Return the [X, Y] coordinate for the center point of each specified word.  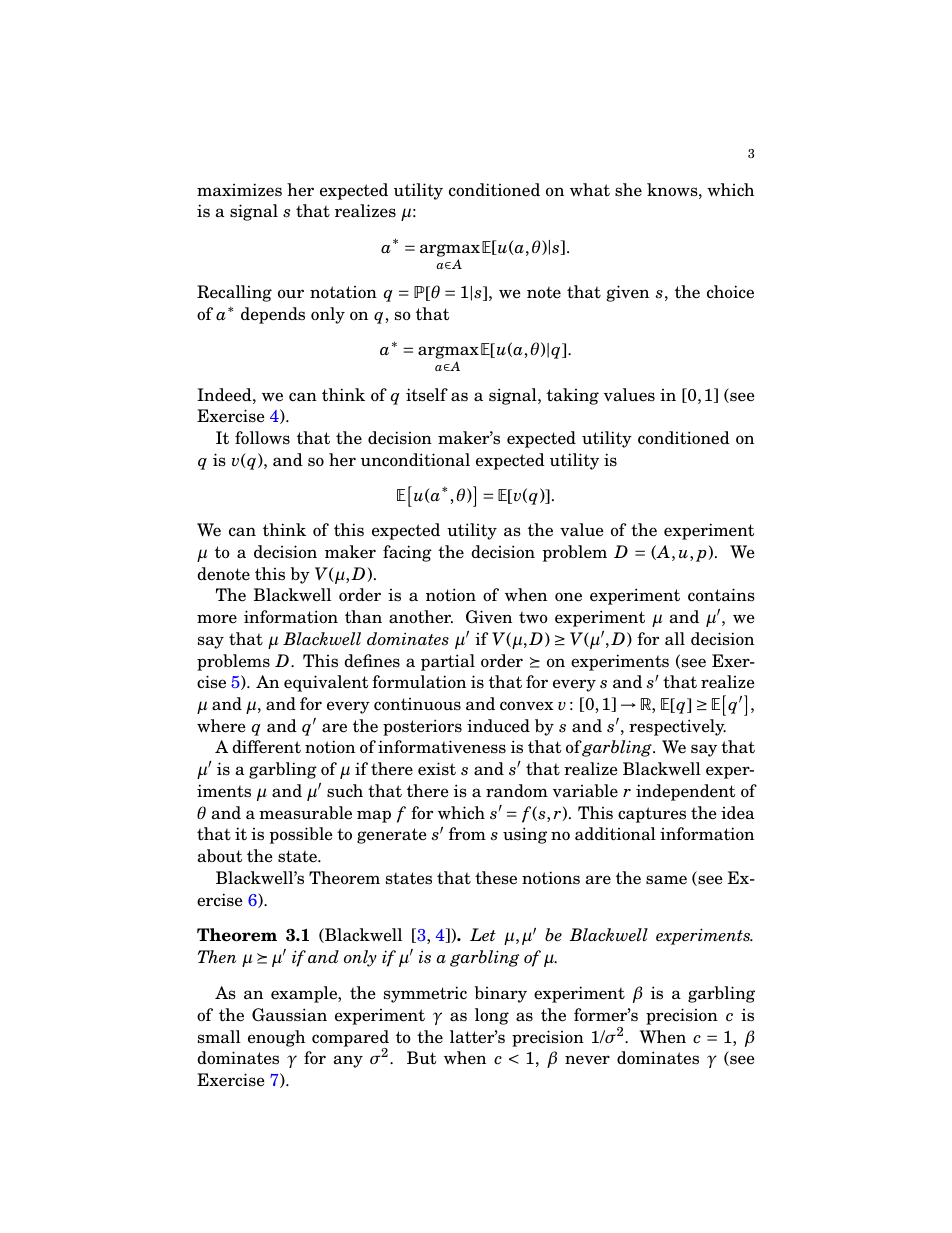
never [587, 1059]
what [590, 189]
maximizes [239, 190]
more [217, 619]
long [492, 1016]
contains [721, 595]
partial [448, 662]
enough [276, 1038]
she [628, 190]
